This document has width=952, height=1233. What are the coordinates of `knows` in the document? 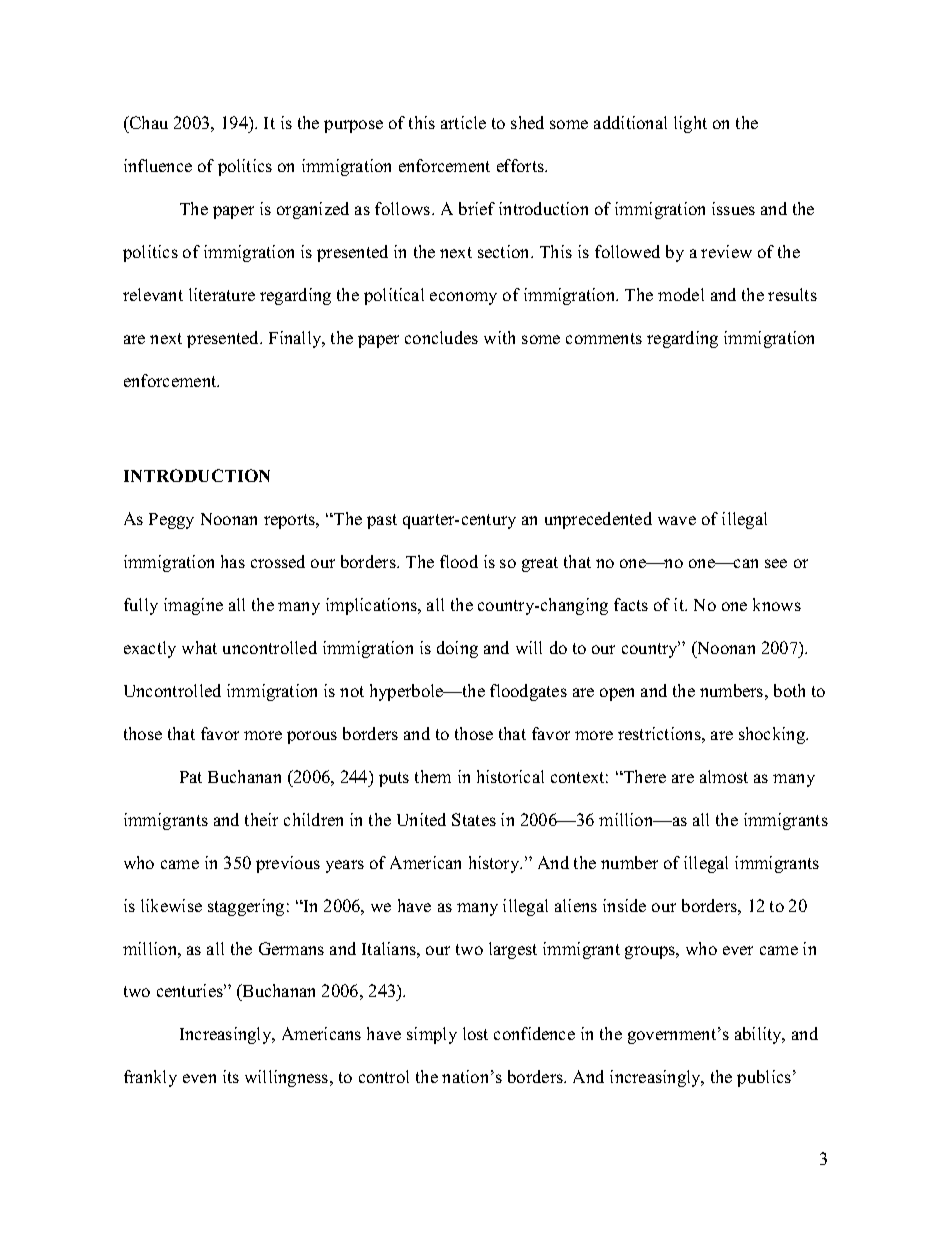 It's located at (777, 604).
